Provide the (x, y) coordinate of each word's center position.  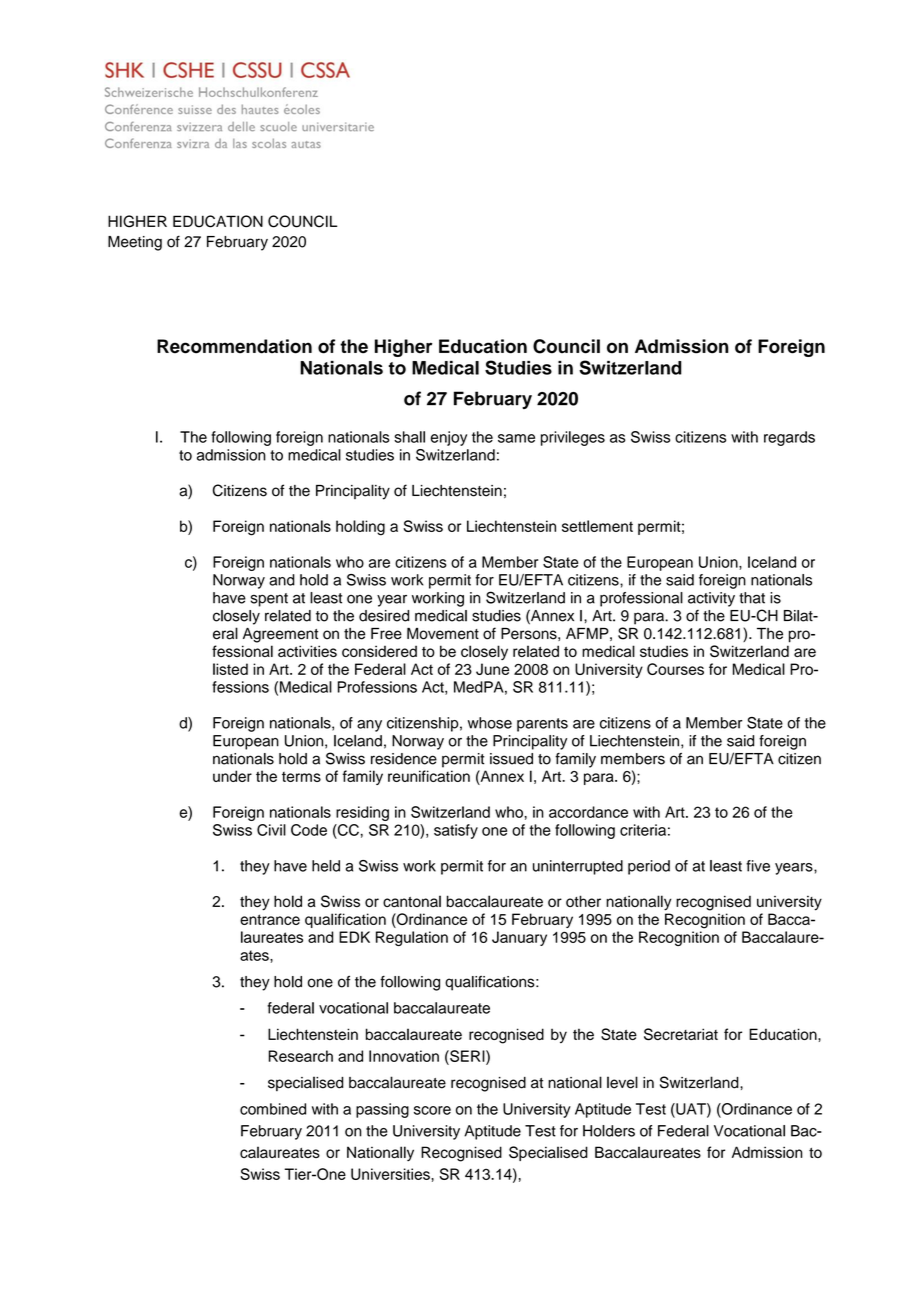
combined (273, 1109)
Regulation (412, 938)
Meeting (135, 243)
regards (789, 438)
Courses (675, 669)
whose (490, 723)
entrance (270, 919)
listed (230, 669)
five (758, 866)
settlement (597, 526)
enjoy (449, 438)
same (516, 438)
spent (269, 600)
